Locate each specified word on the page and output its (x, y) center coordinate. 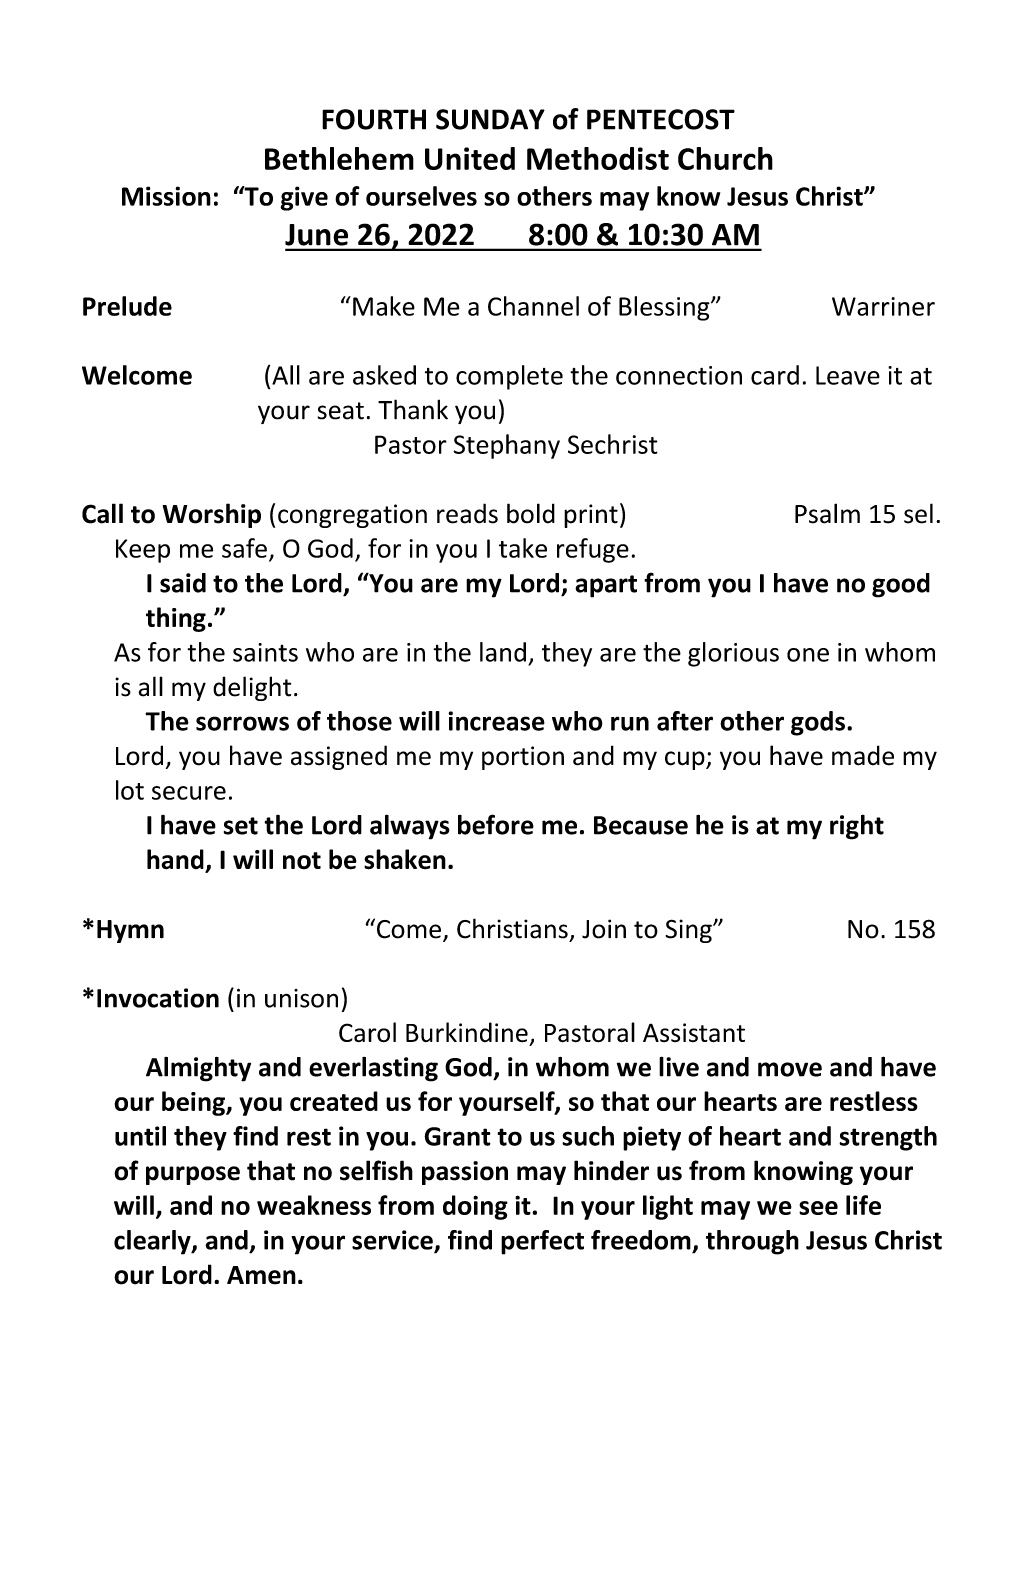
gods (818, 723)
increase (496, 721)
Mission (166, 196)
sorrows (242, 723)
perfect (542, 1242)
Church (725, 158)
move (790, 1069)
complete (509, 377)
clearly (153, 1242)
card (775, 375)
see (818, 1208)
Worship (212, 515)
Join (604, 929)
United (470, 158)
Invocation (158, 998)
